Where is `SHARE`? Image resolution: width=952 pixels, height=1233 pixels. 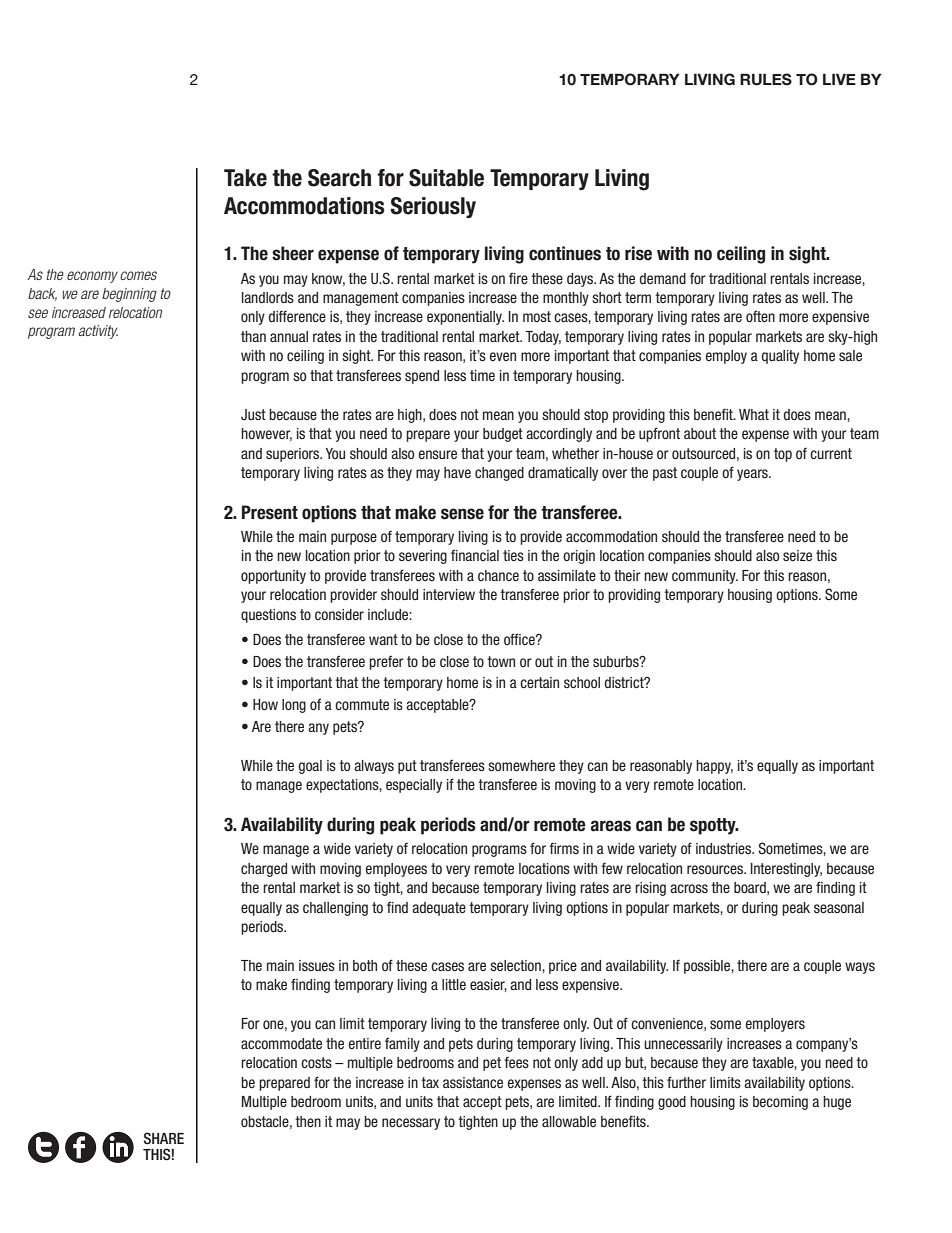 SHARE is located at coordinates (164, 1138).
